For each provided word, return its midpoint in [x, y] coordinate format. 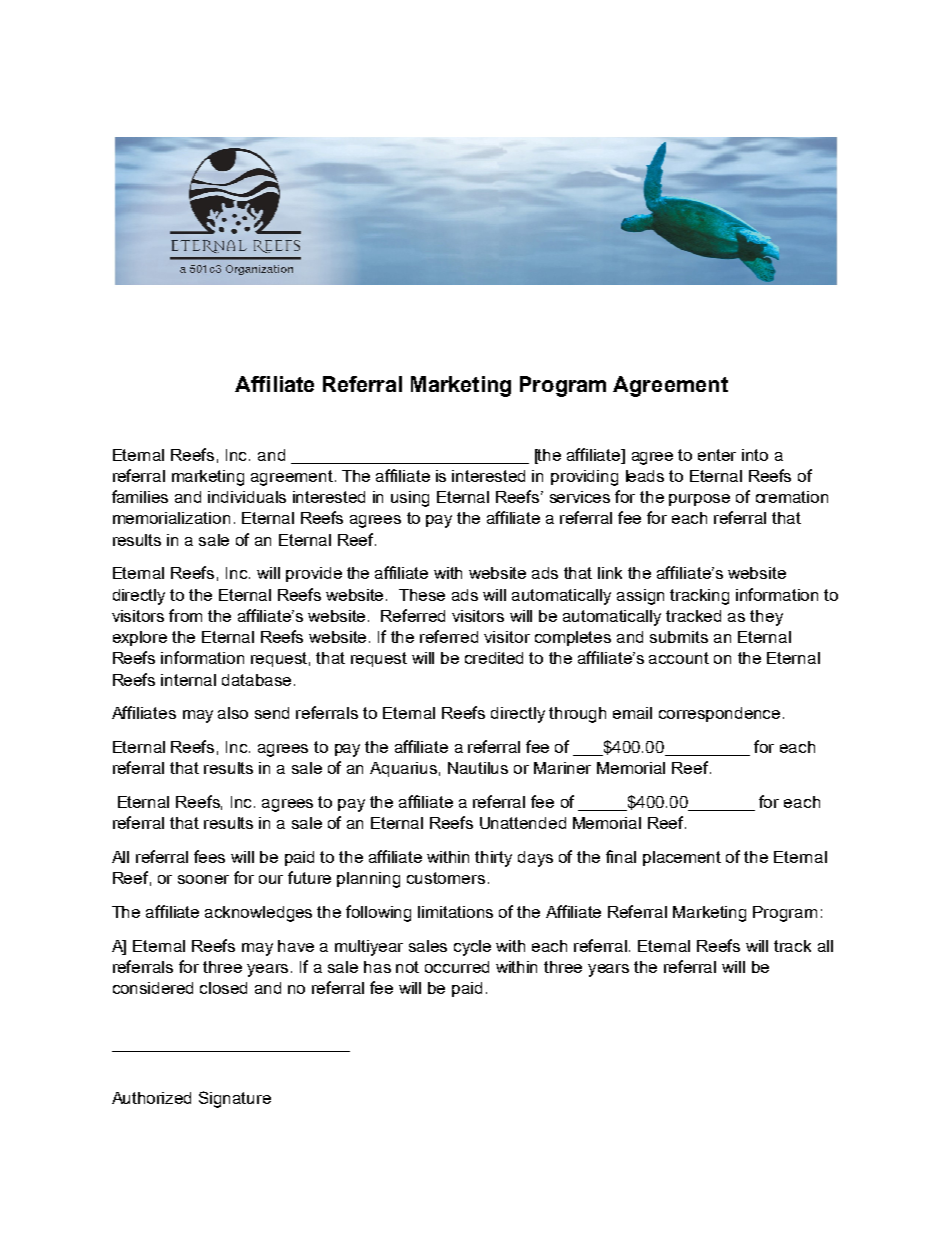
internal [188, 680]
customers [446, 878]
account [679, 658]
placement [682, 858]
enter [717, 455]
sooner [203, 879]
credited [494, 658]
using [410, 499]
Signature [235, 1099]
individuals [247, 497]
